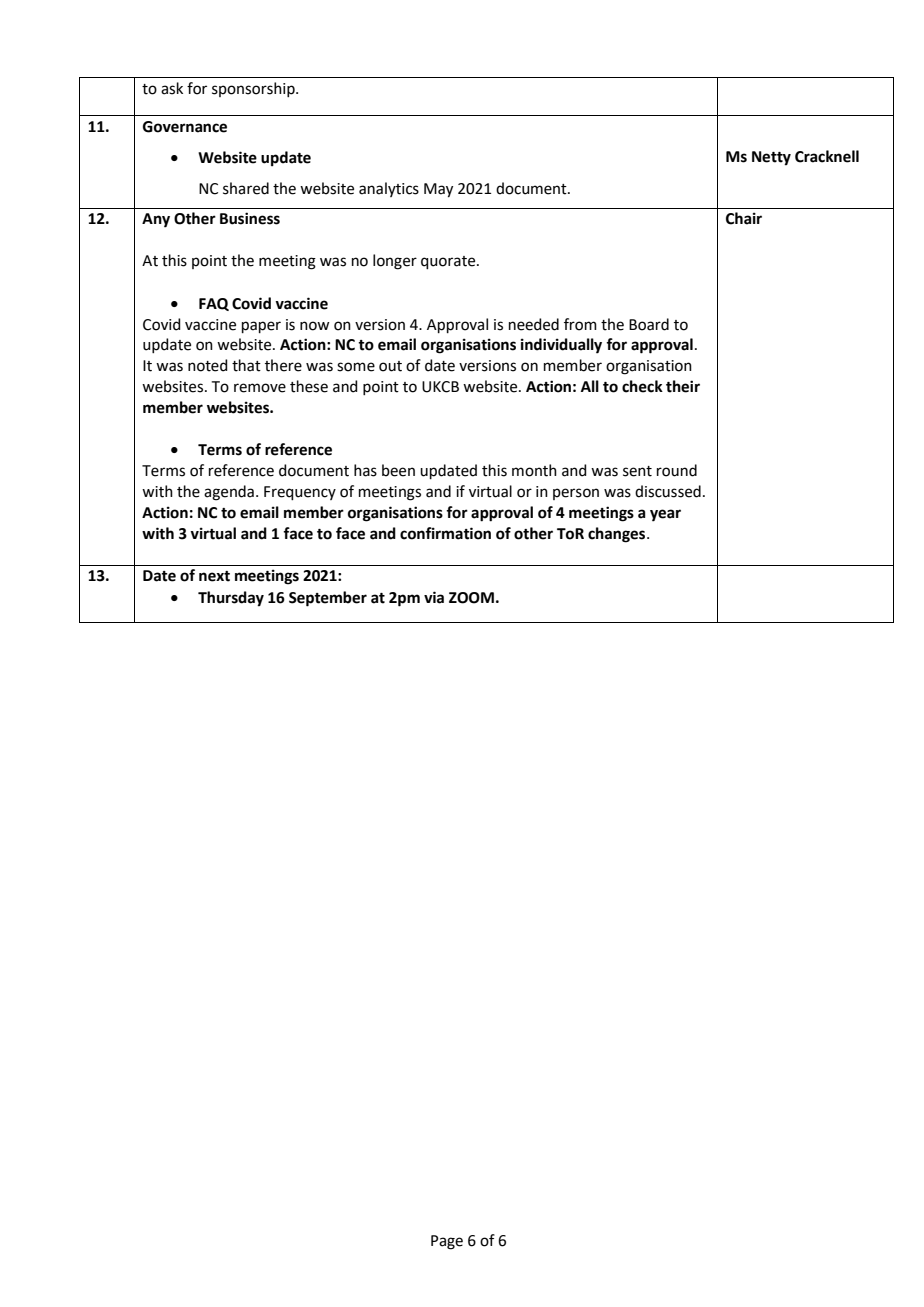 The height and width of the screenshot is (1307, 924). I want to click on Chair, so click(744, 218).
